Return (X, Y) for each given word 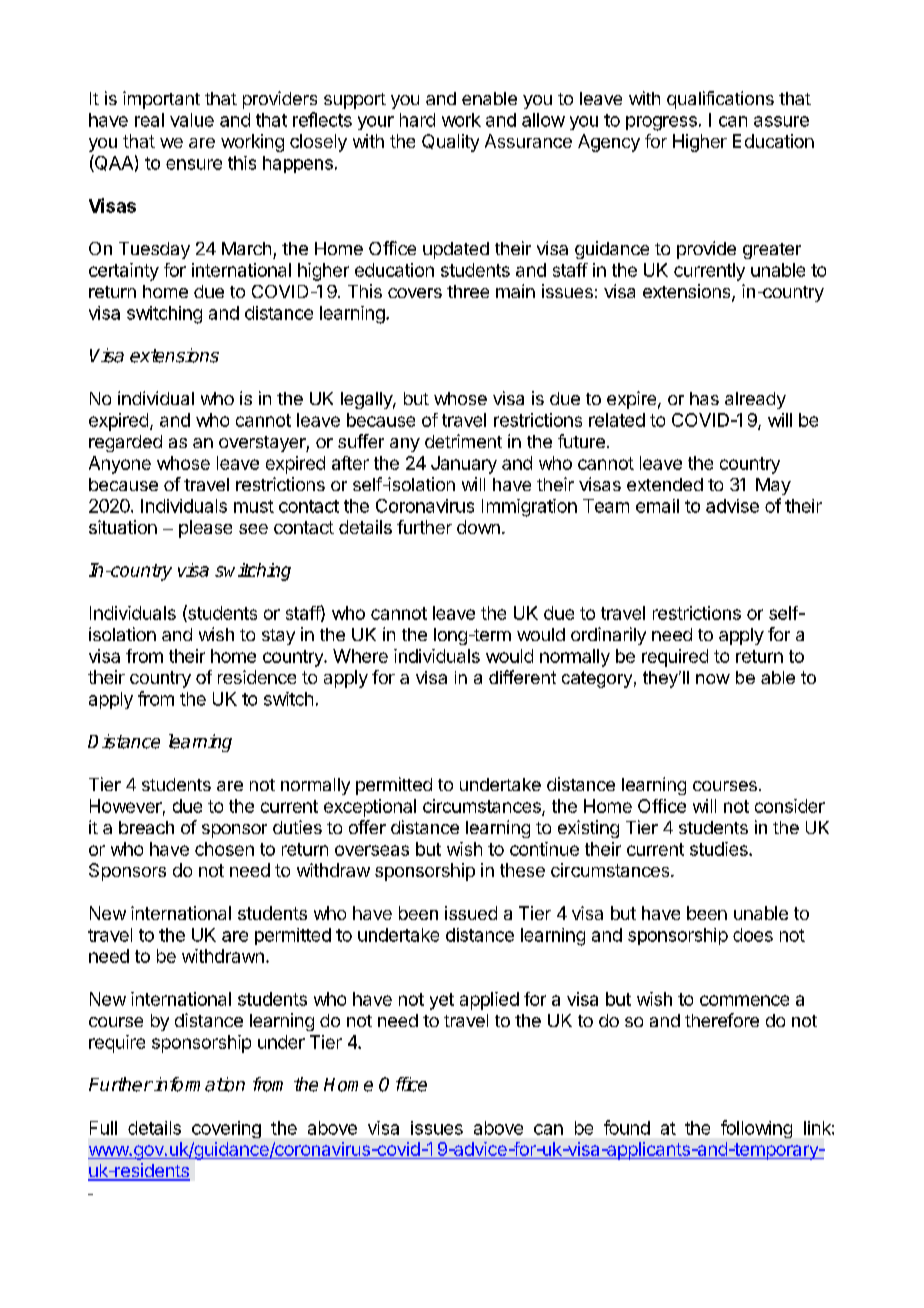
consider (790, 806)
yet (442, 1001)
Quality (450, 143)
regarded (125, 443)
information (198, 1084)
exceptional (370, 808)
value (192, 120)
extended (665, 484)
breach (146, 827)
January (464, 465)
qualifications (720, 100)
